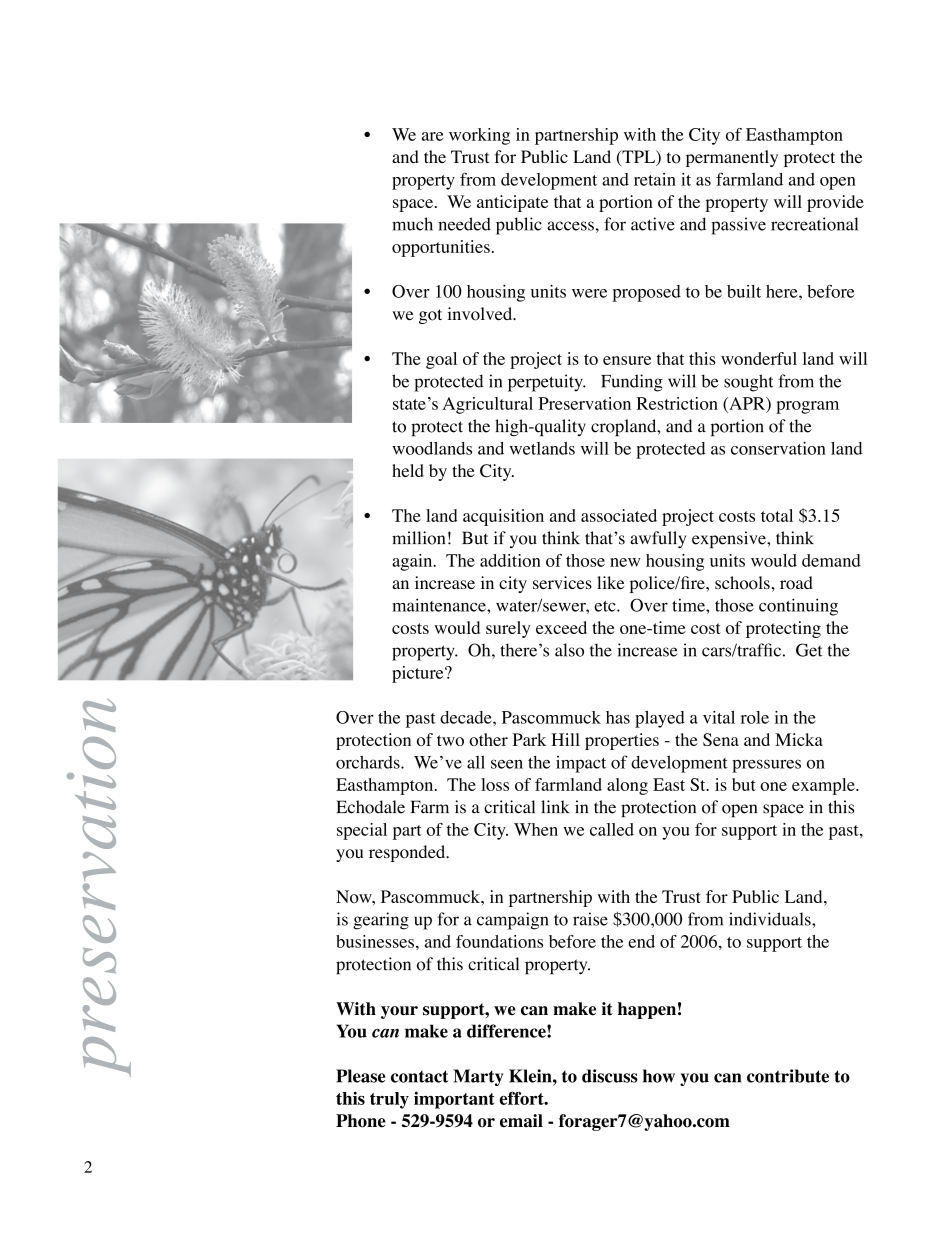  Describe the element at coordinates (732, 158) in the document. I see `permanently` at that location.
